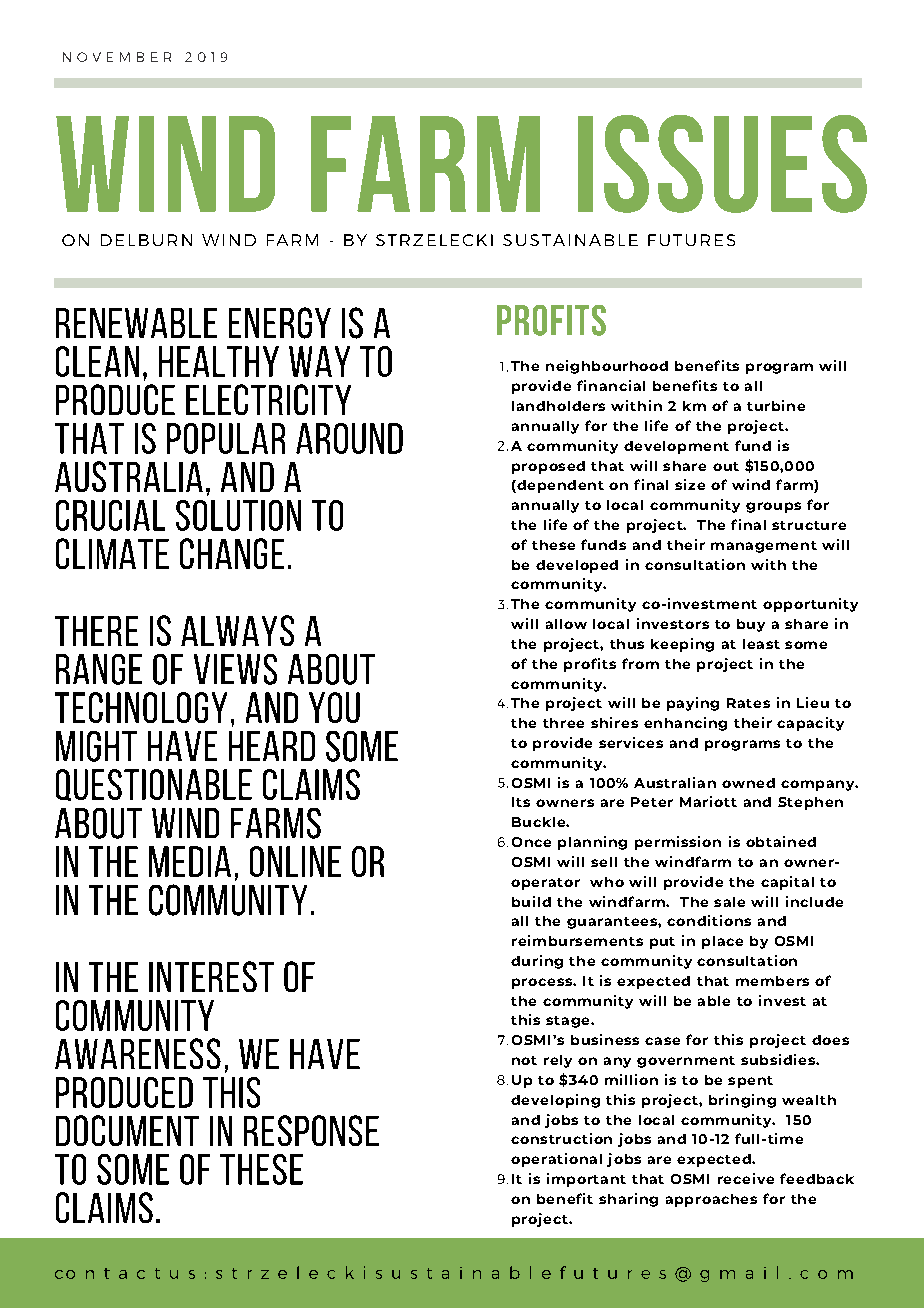 The image size is (924, 1308). What do you see at coordinates (722, 164) in the image?
I see `ISSUES` at bounding box center [722, 164].
